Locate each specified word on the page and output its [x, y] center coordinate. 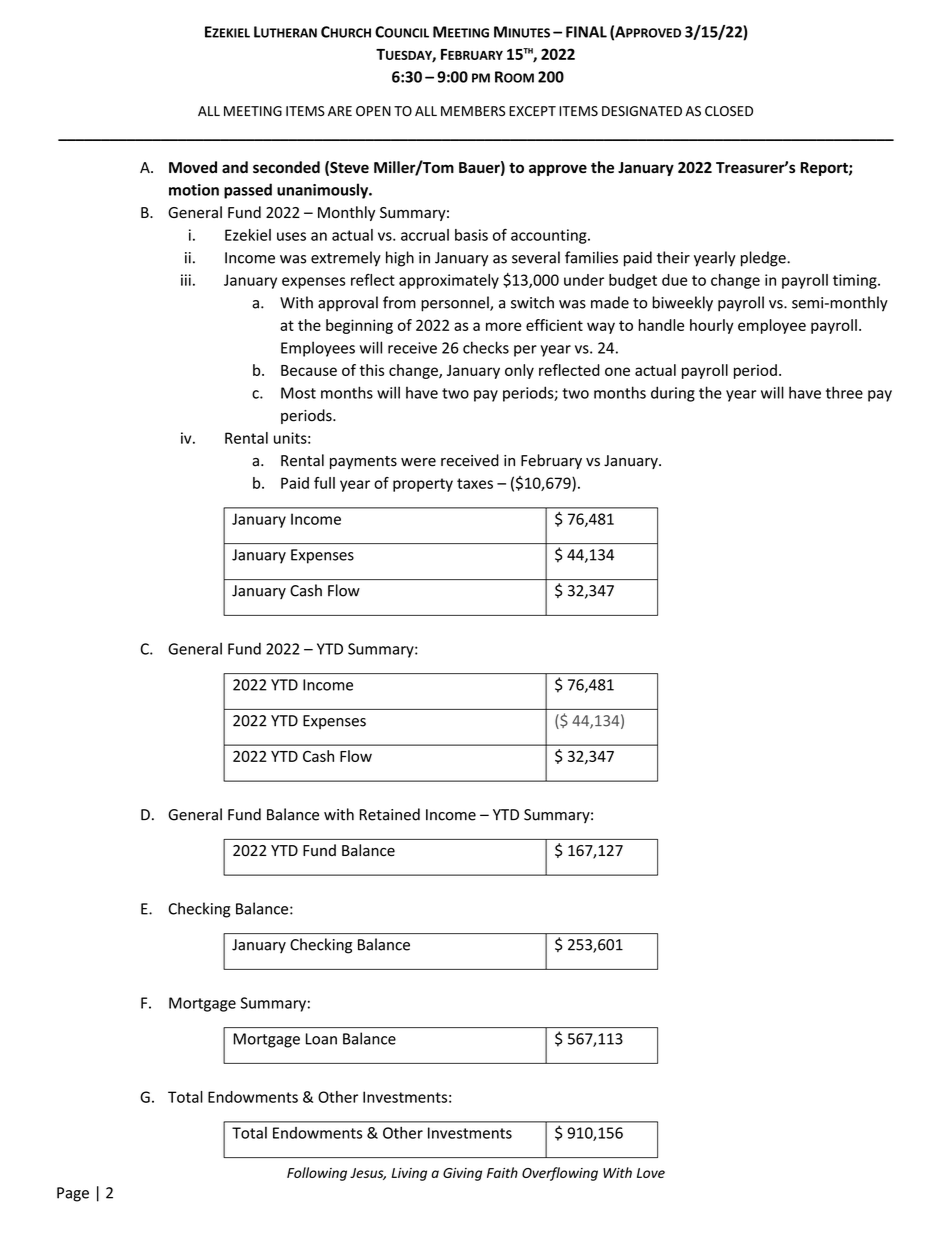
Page [73, 1194]
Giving [462, 1174]
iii [186, 280]
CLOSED [729, 111]
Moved [193, 167]
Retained [389, 814]
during [673, 394]
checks [486, 347]
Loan [321, 1039]
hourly [712, 326]
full [324, 483]
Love [651, 1173]
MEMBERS [473, 111]
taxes [475, 483]
